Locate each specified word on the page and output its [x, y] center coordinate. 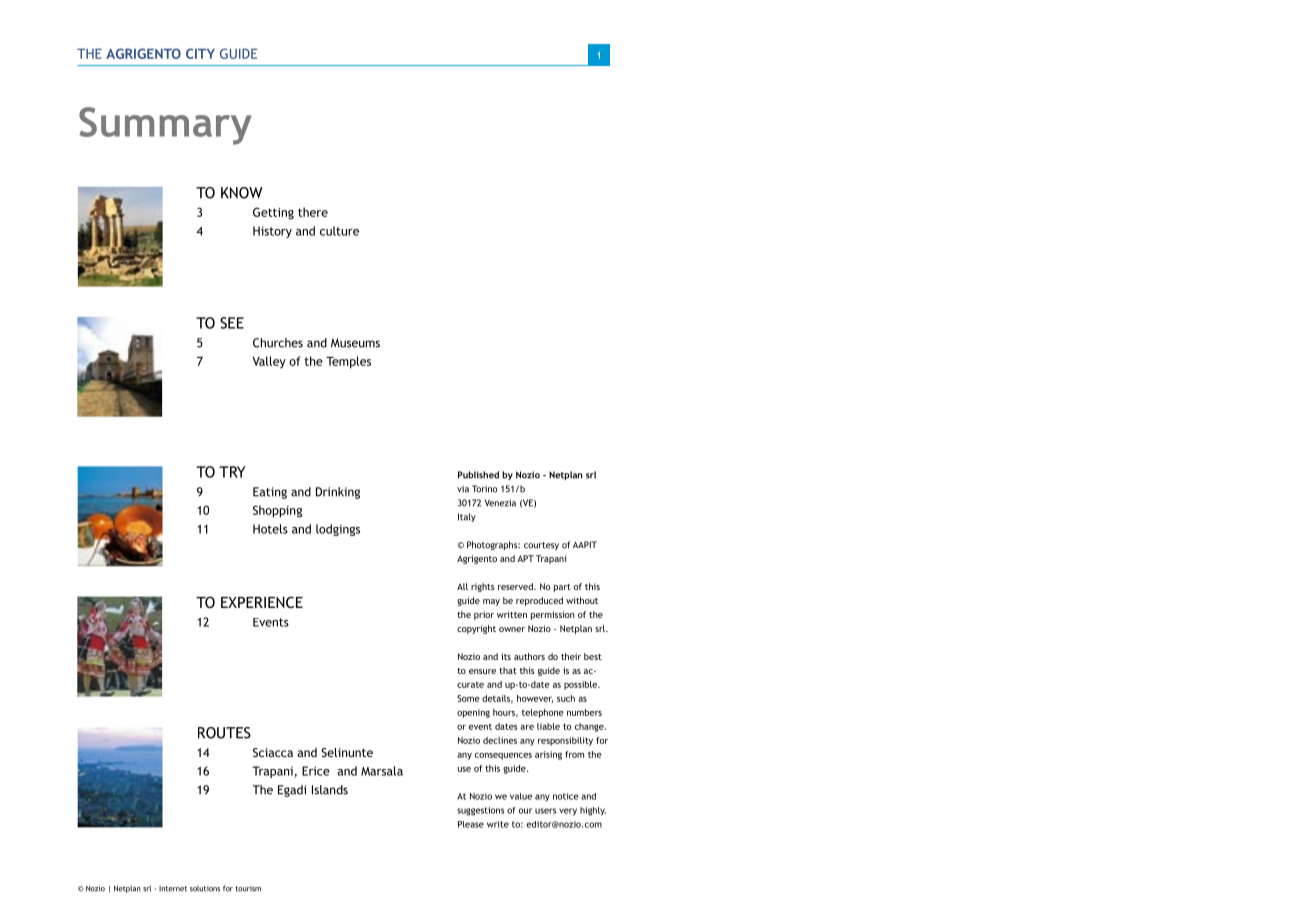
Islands [330, 790]
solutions [205, 888]
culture [339, 231]
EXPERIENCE [262, 602]
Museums [355, 343]
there [313, 212]
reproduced [539, 601]
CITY [200, 53]
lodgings [338, 530]
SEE [232, 323]
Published [478, 475]
